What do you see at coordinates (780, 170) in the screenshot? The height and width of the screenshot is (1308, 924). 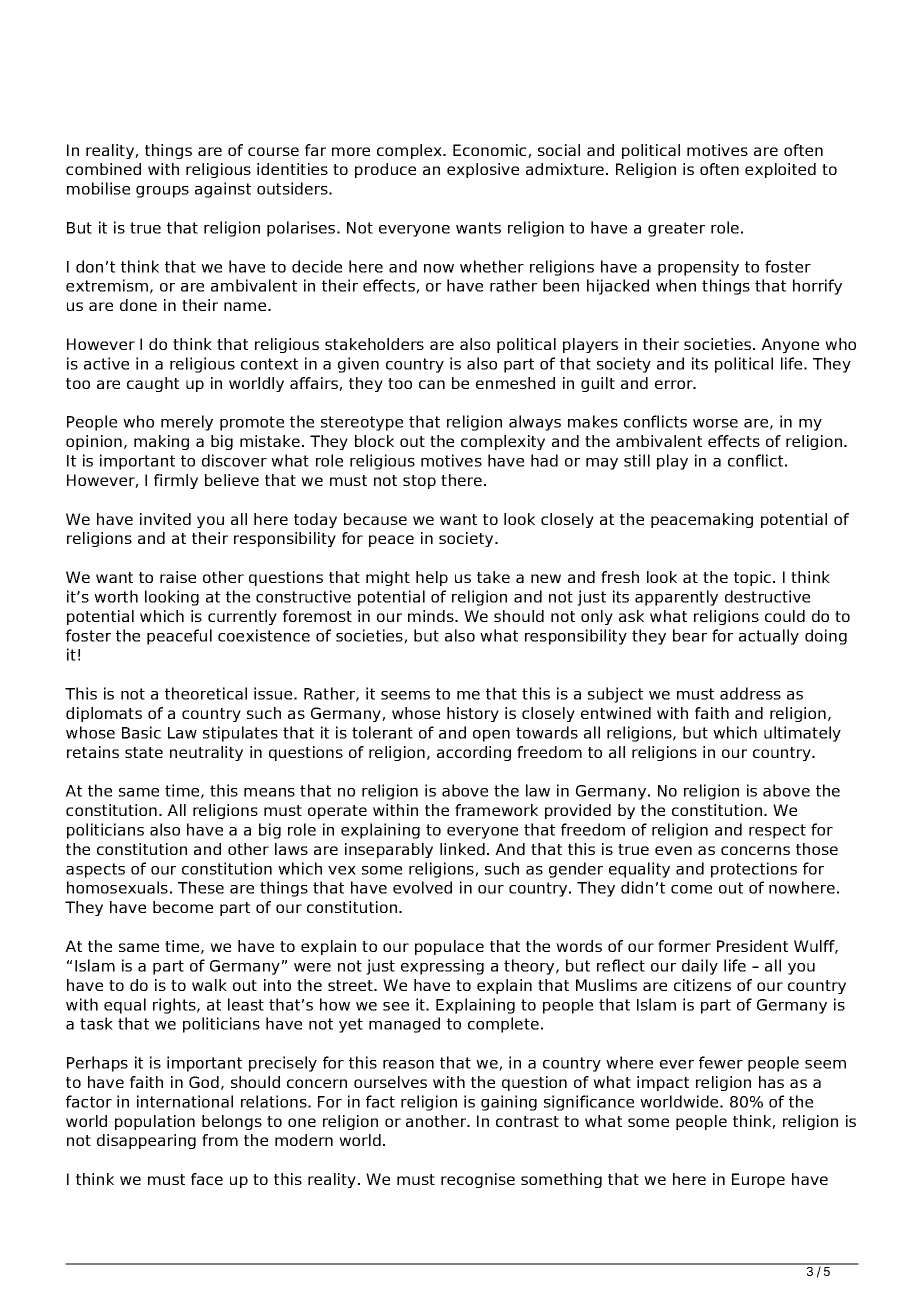 I see `exploited` at bounding box center [780, 170].
